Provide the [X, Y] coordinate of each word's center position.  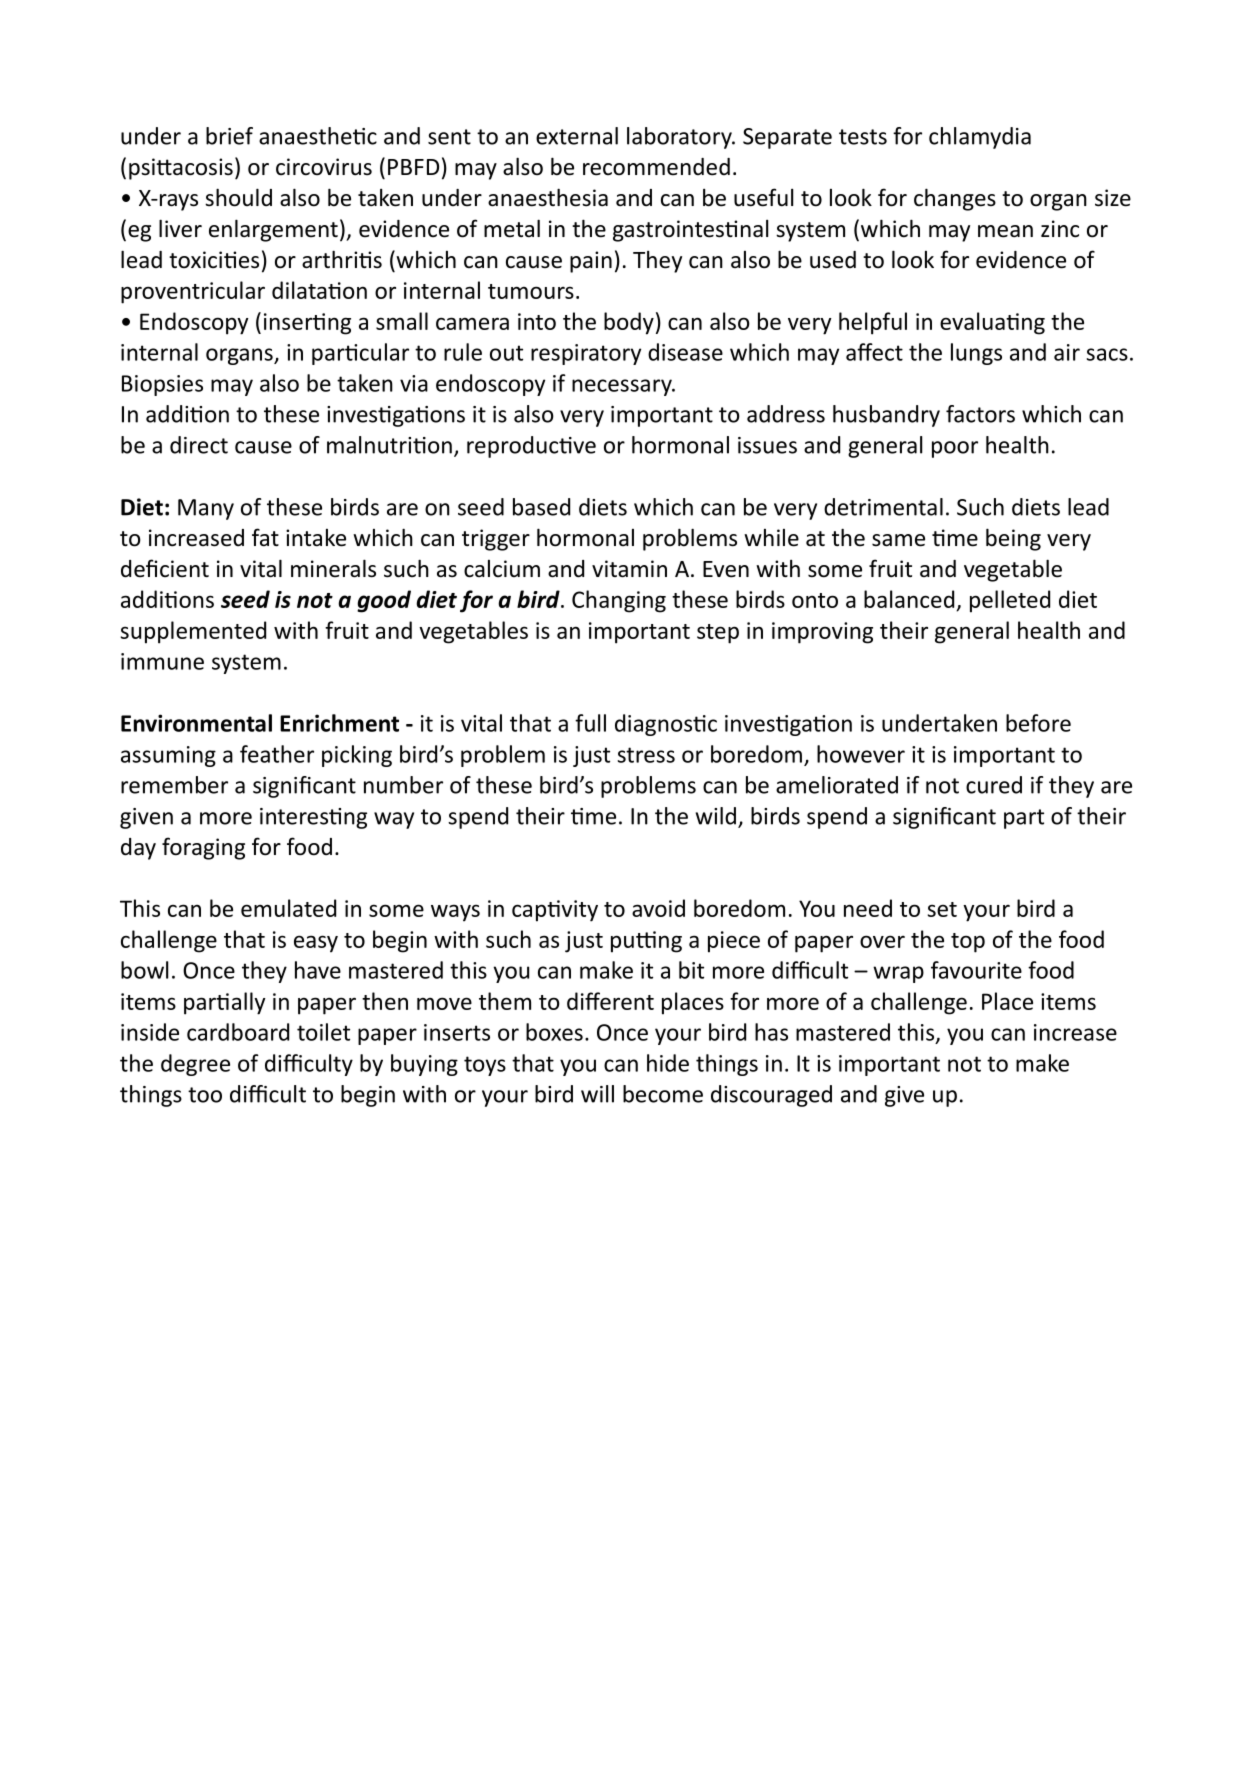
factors [980, 414]
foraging [203, 848]
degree [195, 1065]
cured [994, 785]
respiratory [586, 354]
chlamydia [980, 138]
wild [716, 816]
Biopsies [162, 385]
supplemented [193, 632]
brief [229, 136]
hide [668, 1063]
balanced [909, 599]
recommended [656, 167]
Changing [619, 601]
